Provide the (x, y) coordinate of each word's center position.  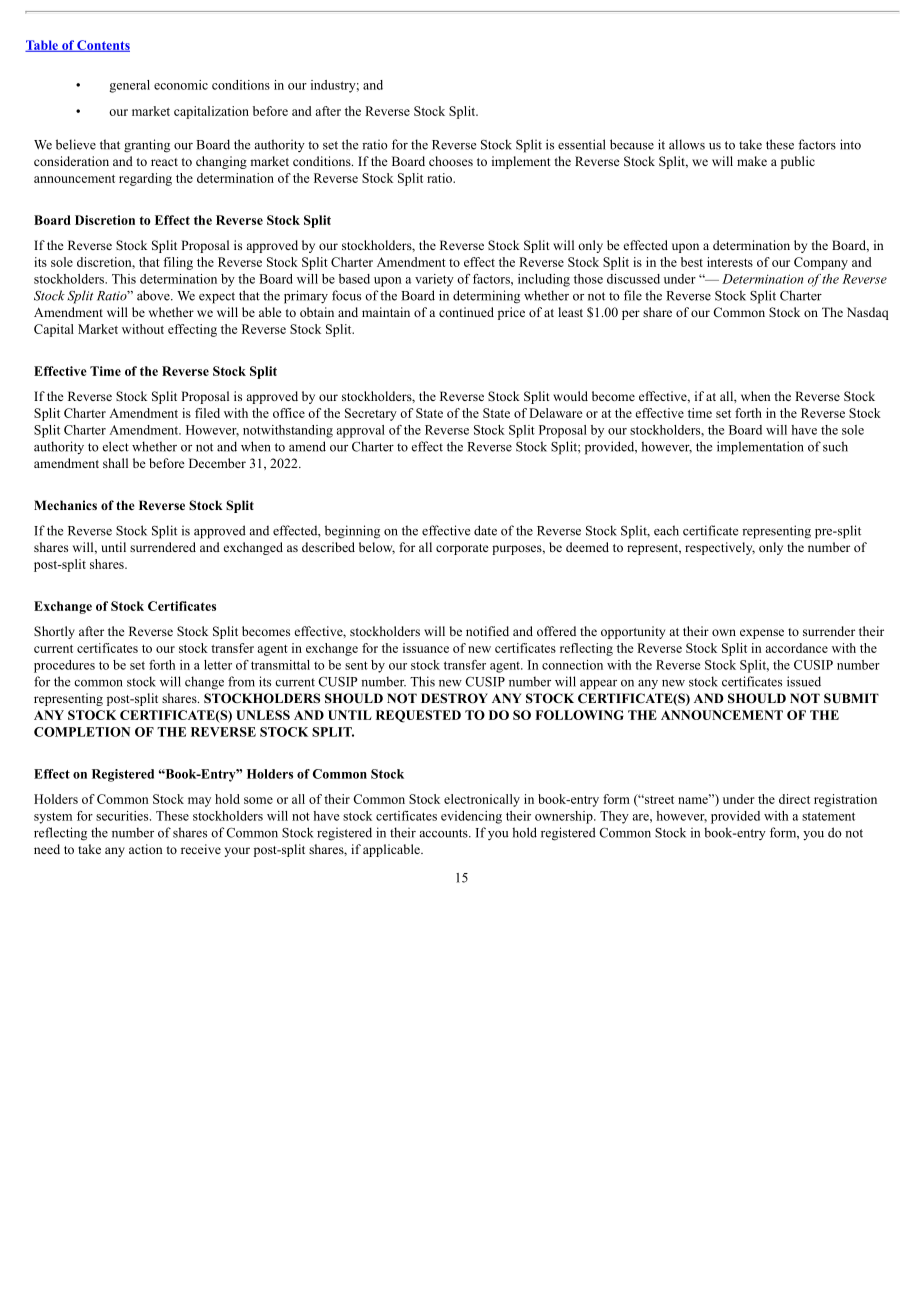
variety (434, 280)
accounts (445, 833)
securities (123, 816)
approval (361, 431)
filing (178, 263)
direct (794, 799)
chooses (451, 161)
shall (115, 463)
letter (218, 665)
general (130, 86)
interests (730, 262)
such (835, 446)
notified (487, 631)
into (850, 144)
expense (762, 634)
